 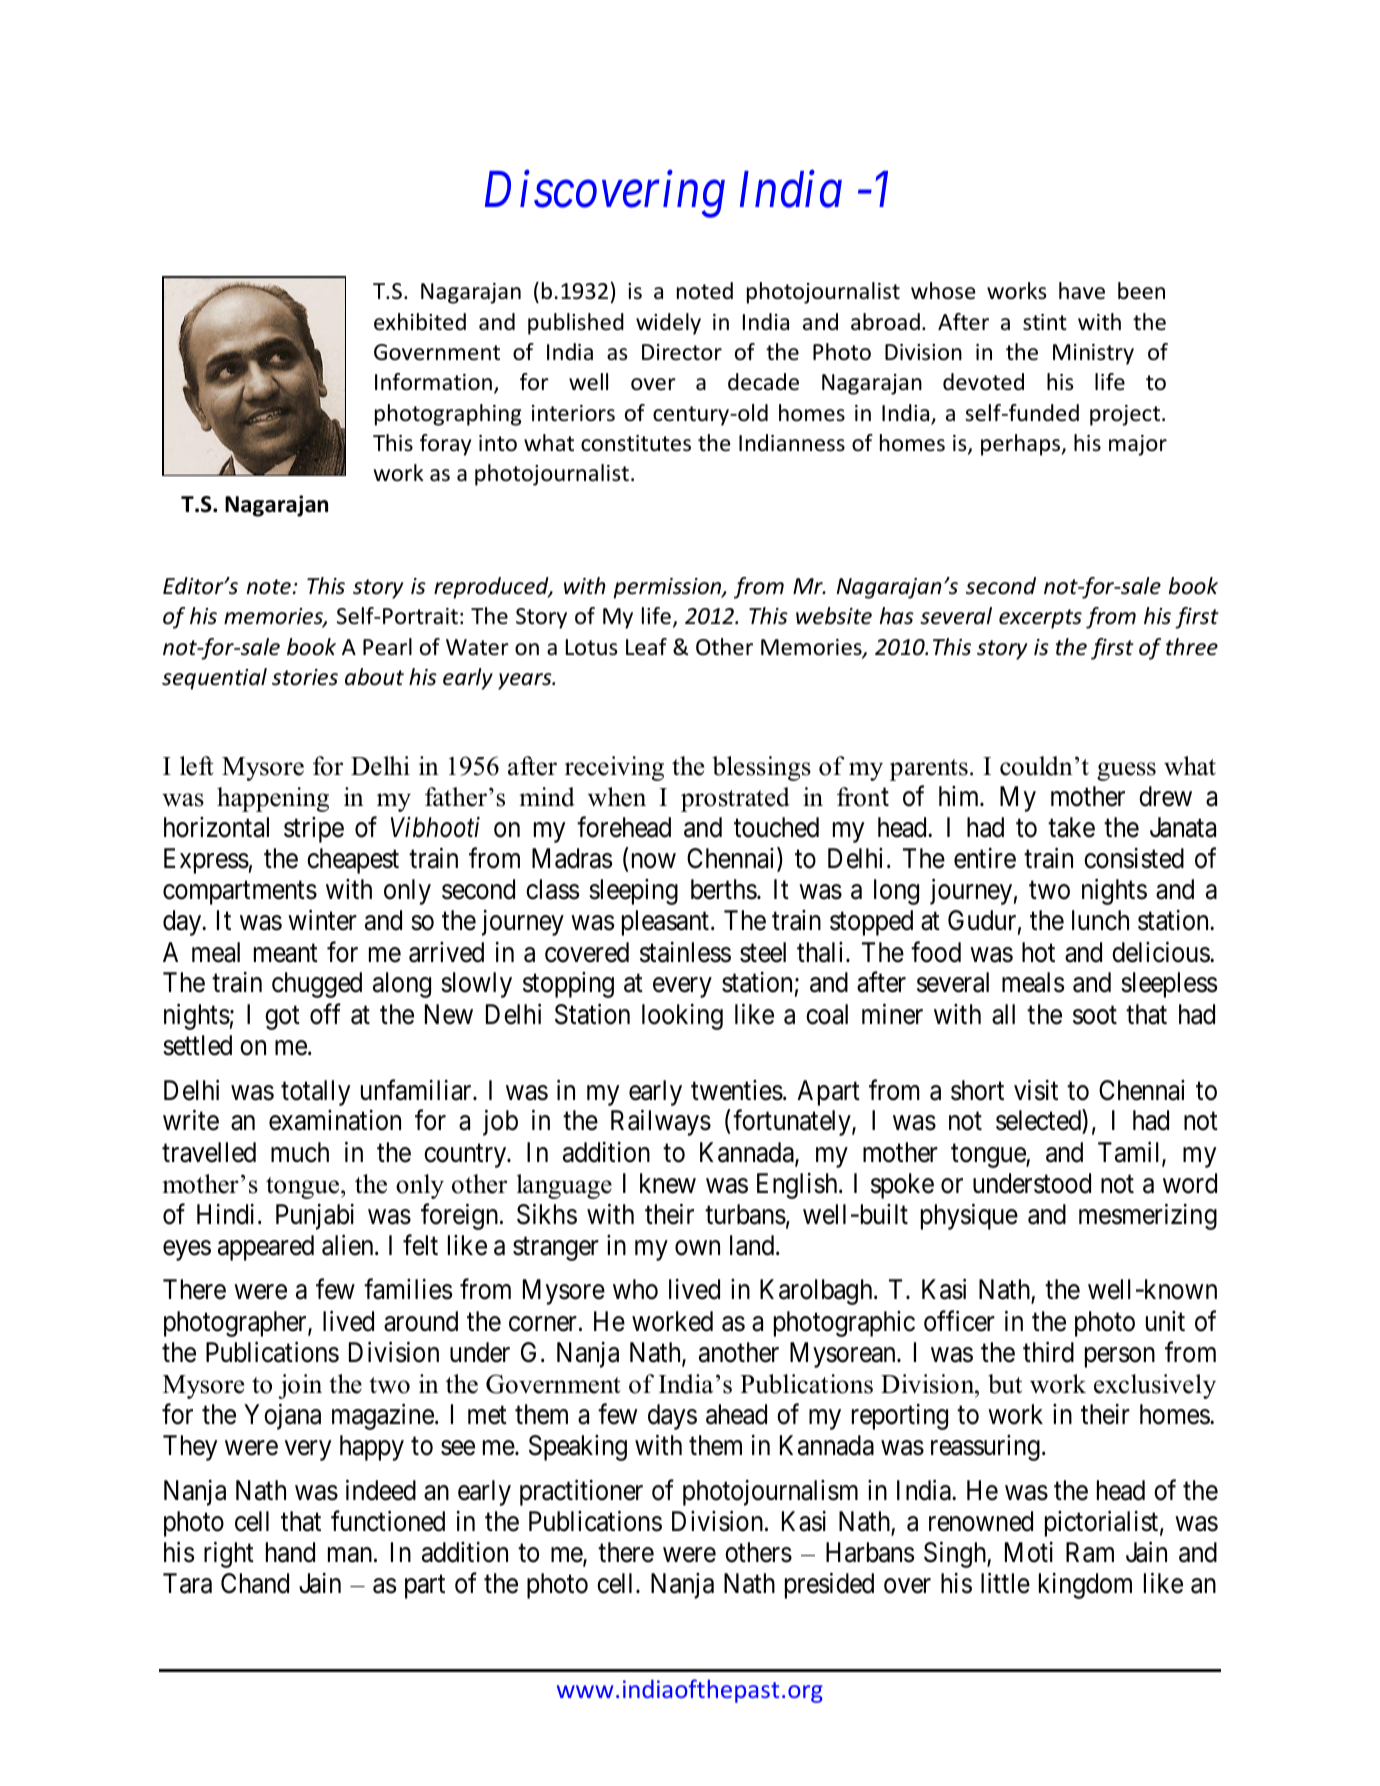 I want to click on visit, so click(x=1036, y=1090).
